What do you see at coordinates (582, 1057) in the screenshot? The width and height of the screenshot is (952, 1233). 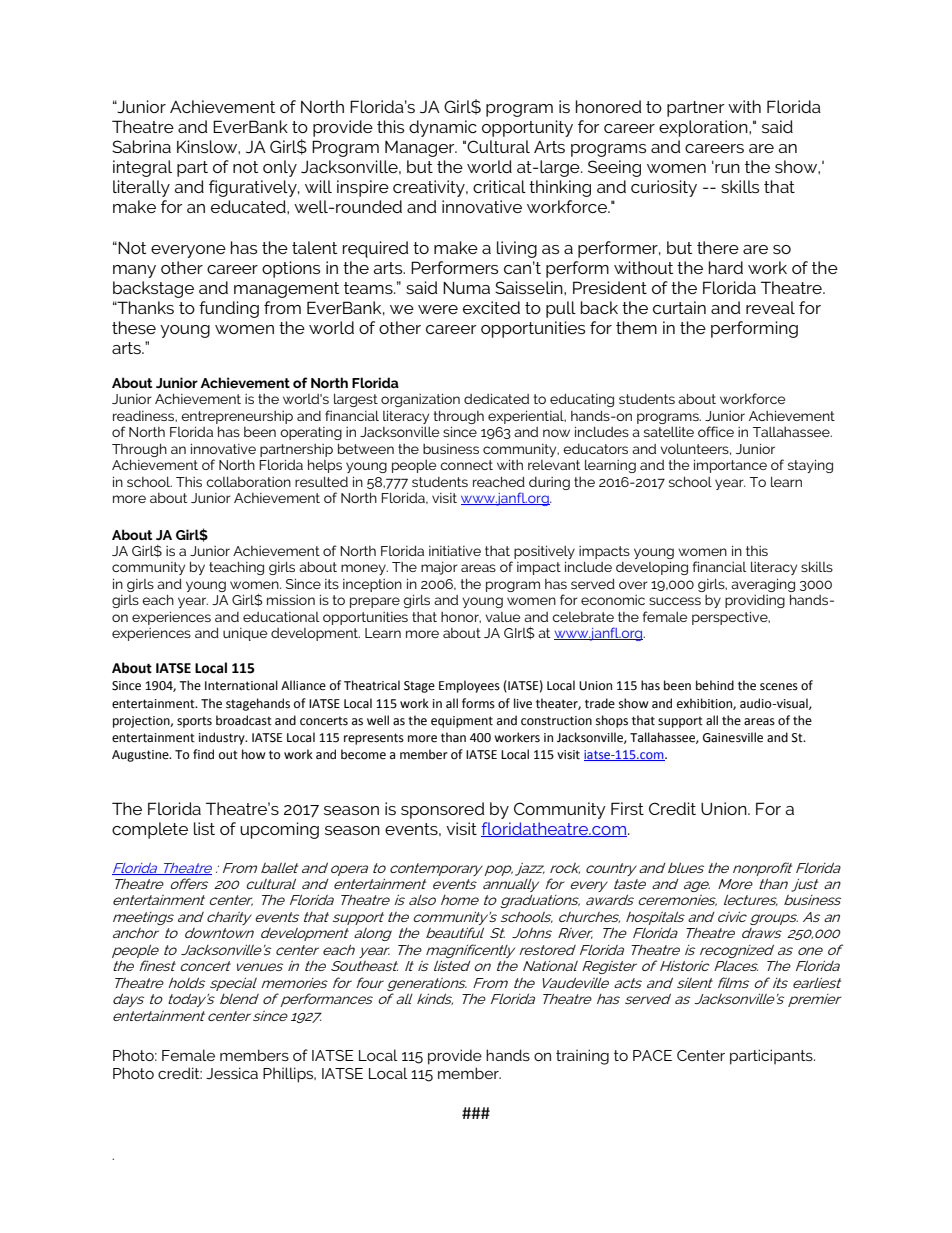 I see `training` at bounding box center [582, 1057].
